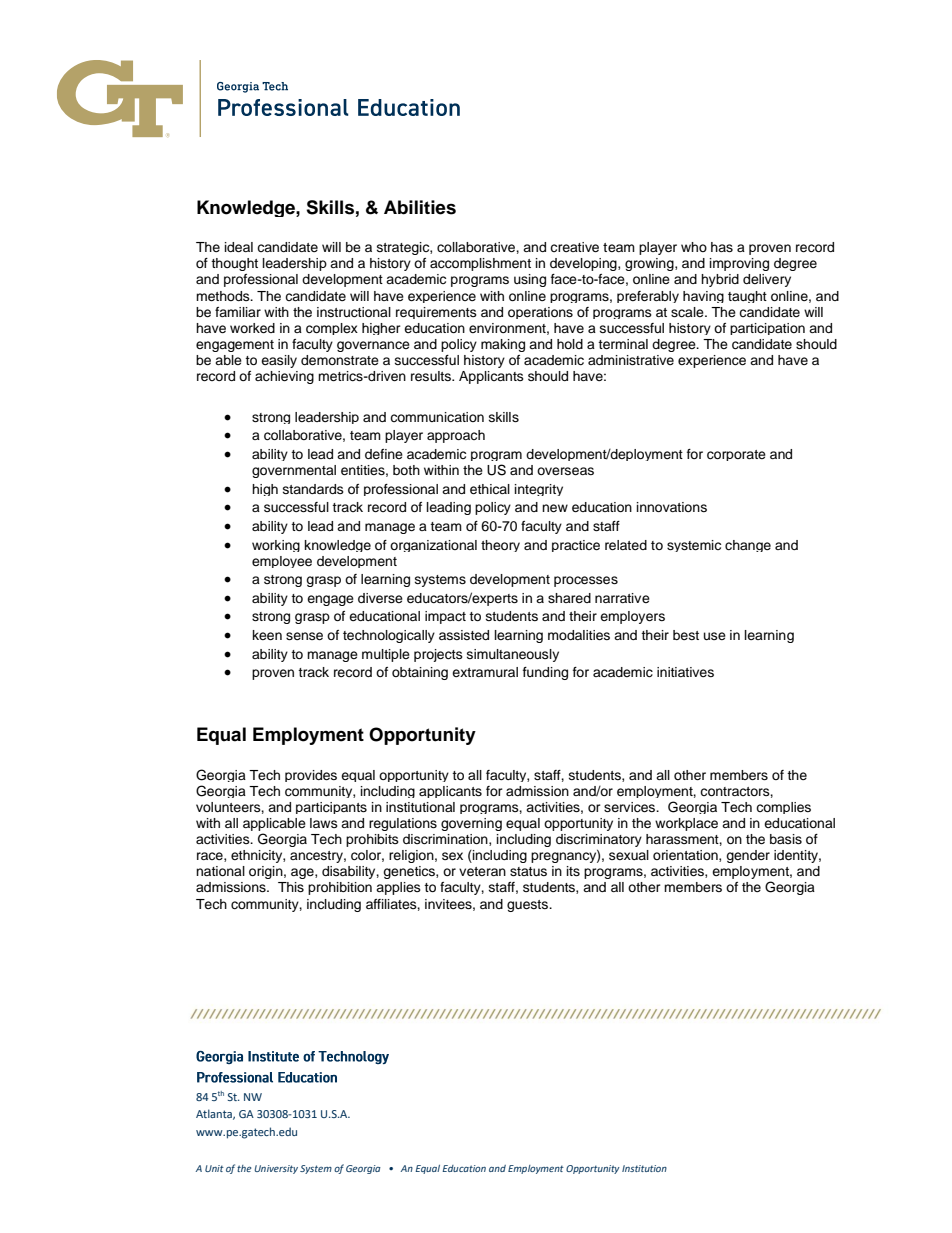  What do you see at coordinates (324, 823) in the page?
I see `laws` at bounding box center [324, 823].
